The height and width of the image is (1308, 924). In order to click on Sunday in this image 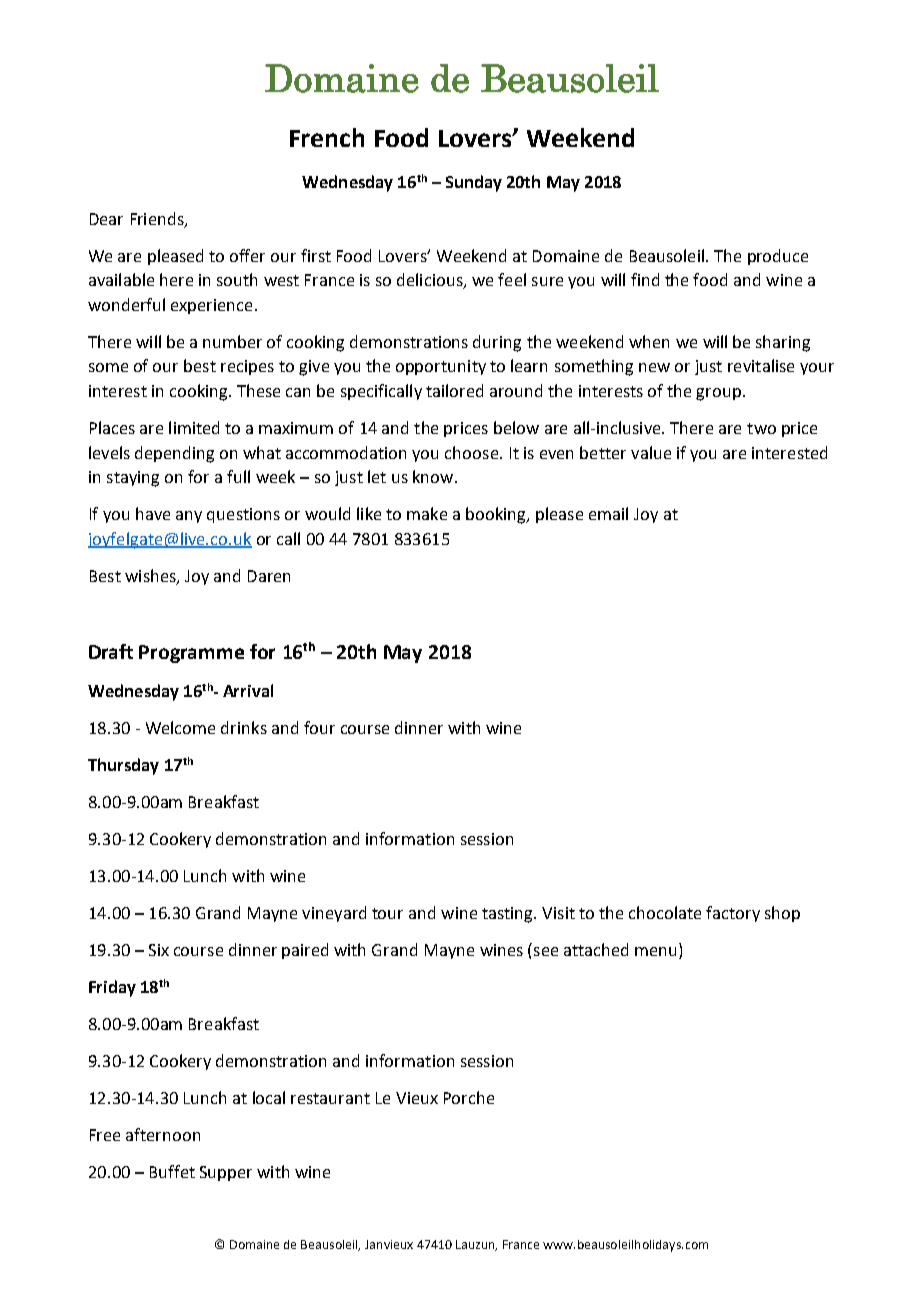, I will do `click(474, 183)`.
